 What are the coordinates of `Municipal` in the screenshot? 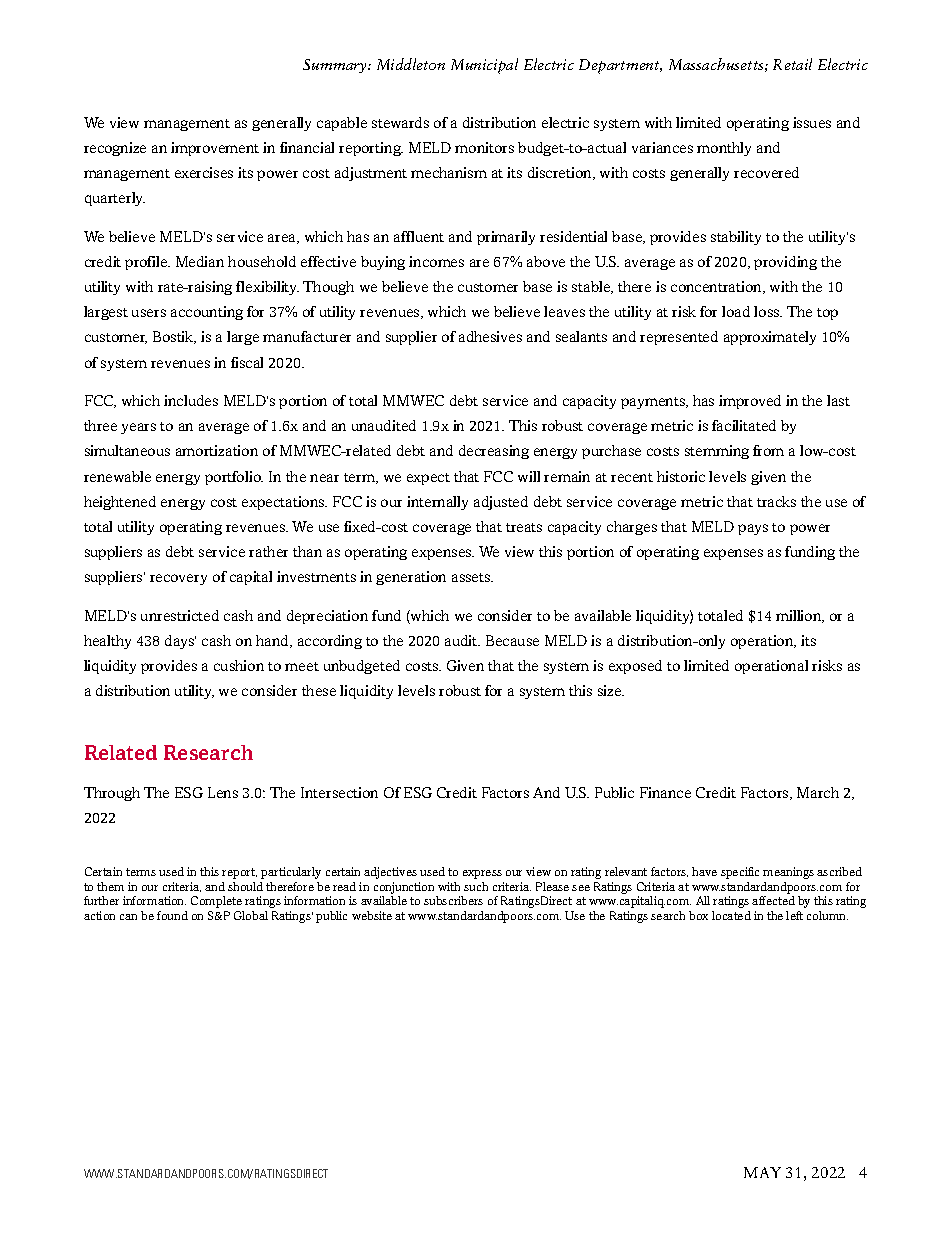 It's located at (484, 66).
